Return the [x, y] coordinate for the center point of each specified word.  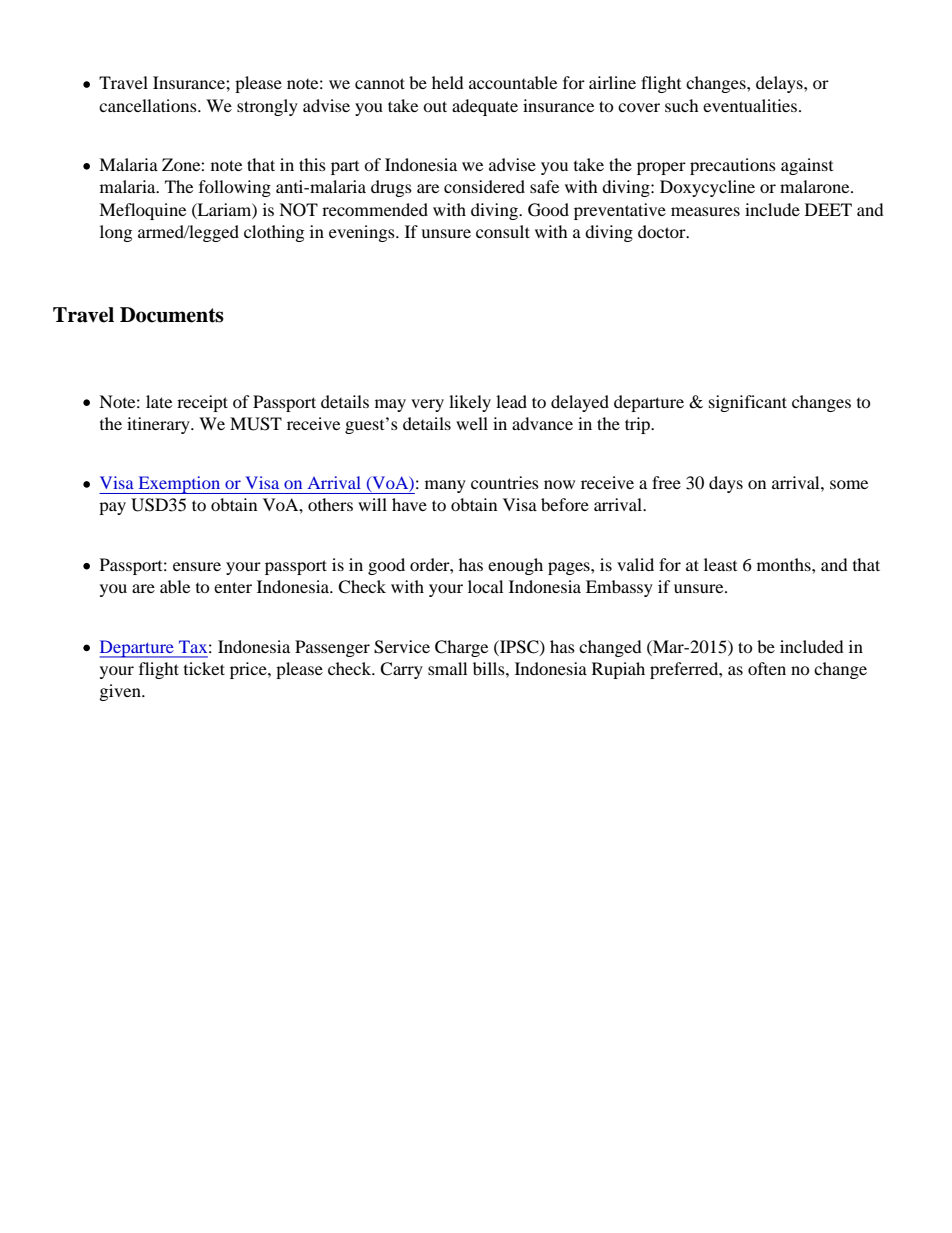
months [785, 564]
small [447, 668]
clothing [274, 233]
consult [503, 231]
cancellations [149, 105]
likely [470, 403]
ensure [197, 566]
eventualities [751, 105]
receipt [202, 403]
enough [515, 566]
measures [705, 211]
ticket [204, 668]
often [767, 668]
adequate [485, 107]
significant [748, 403]
